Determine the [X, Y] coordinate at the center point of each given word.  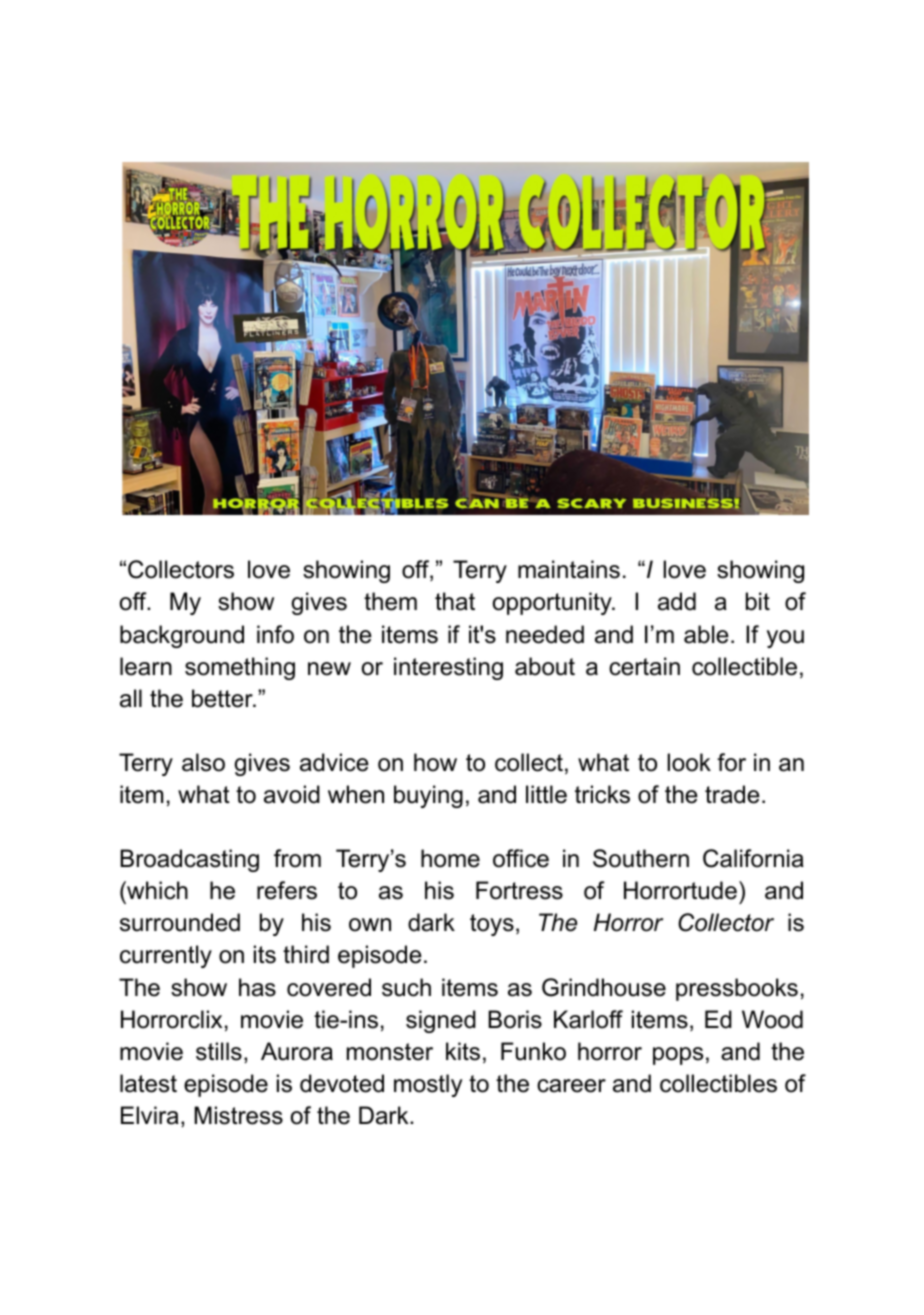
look [689, 762]
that [455, 601]
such [406, 987]
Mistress [238, 1115]
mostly [428, 1085]
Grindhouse [604, 987]
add [677, 601]
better [223, 698]
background [182, 636]
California [753, 858]
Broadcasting [189, 860]
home [450, 858]
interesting [448, 668]
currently [166, 956]
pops [678, 1056]
